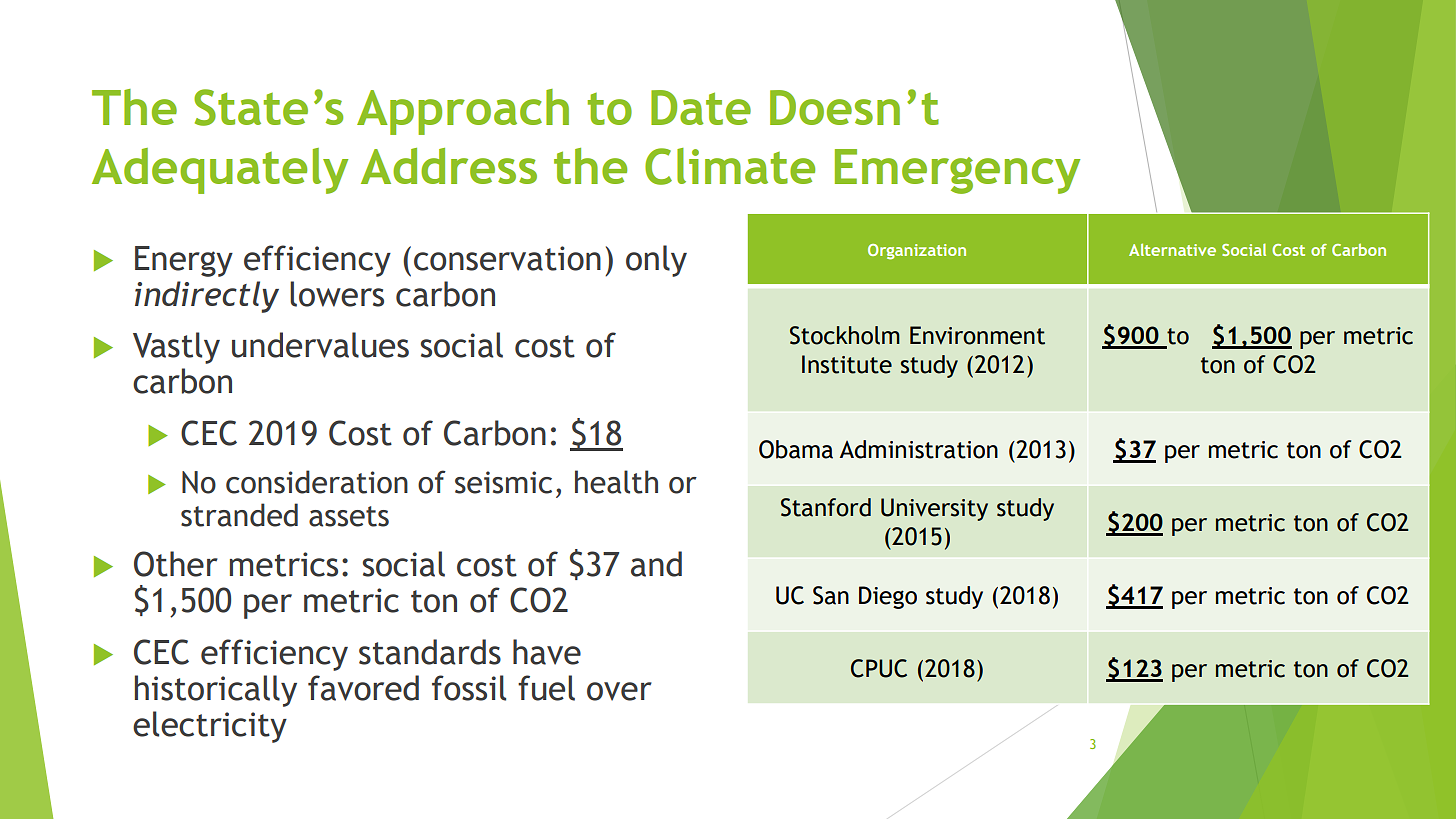 The width and height of the page is (1456, 819). Describe the element at coordinates (796, 449) in the page. I see `Obama` at that location.
